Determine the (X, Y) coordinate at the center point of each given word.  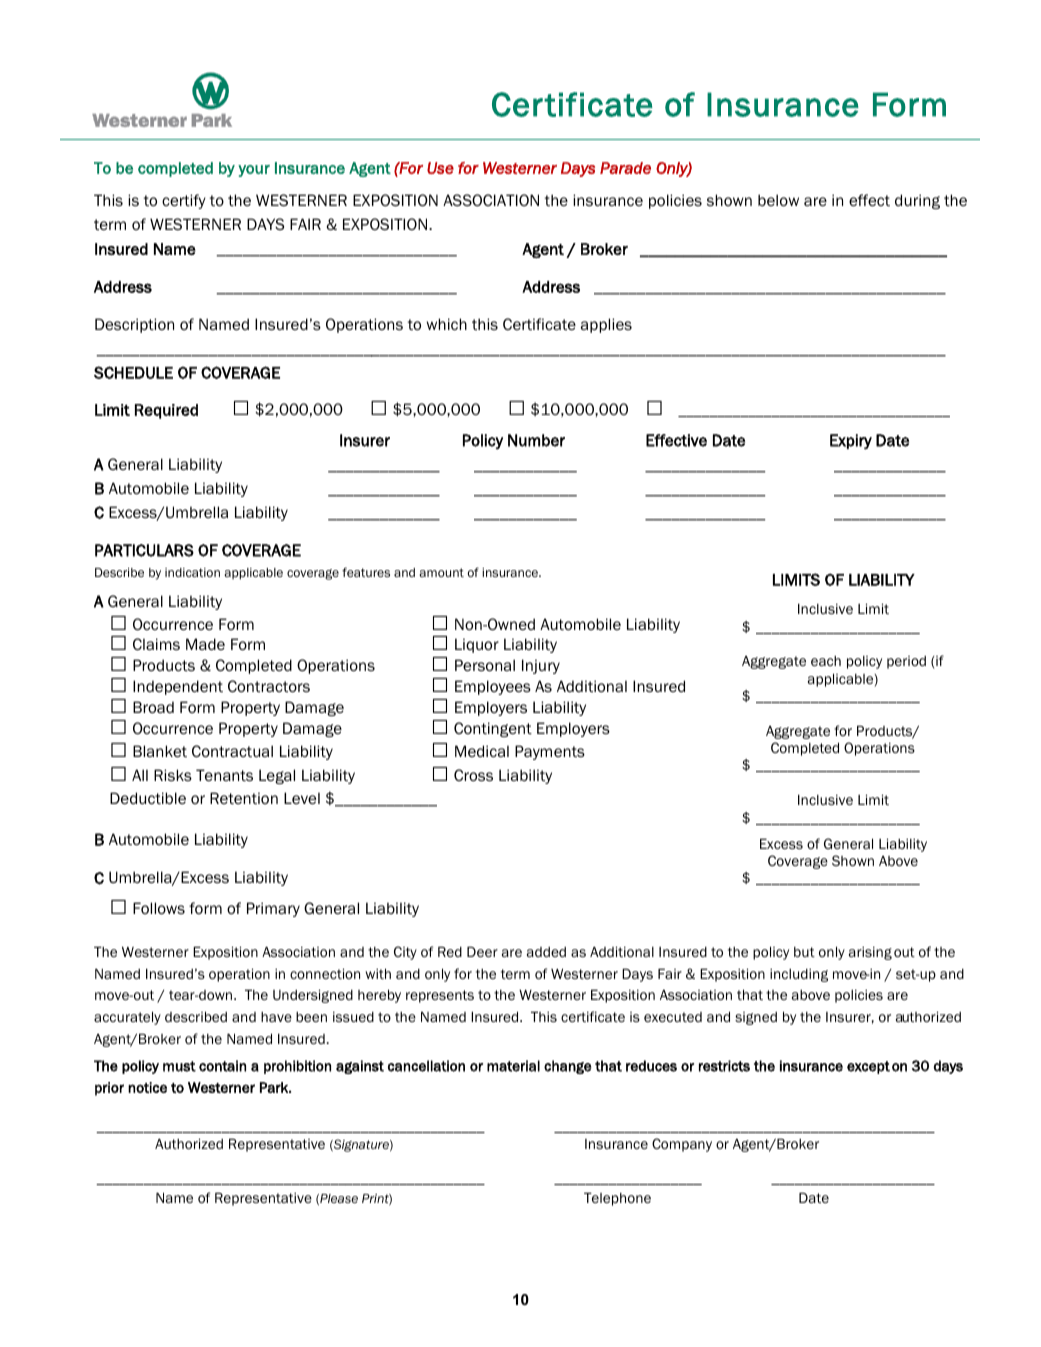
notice (147, 1087)
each (826, 661)
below (778, 200)
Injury (541, 666)
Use (440, 168)
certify (184, 201)
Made (205, 644)
